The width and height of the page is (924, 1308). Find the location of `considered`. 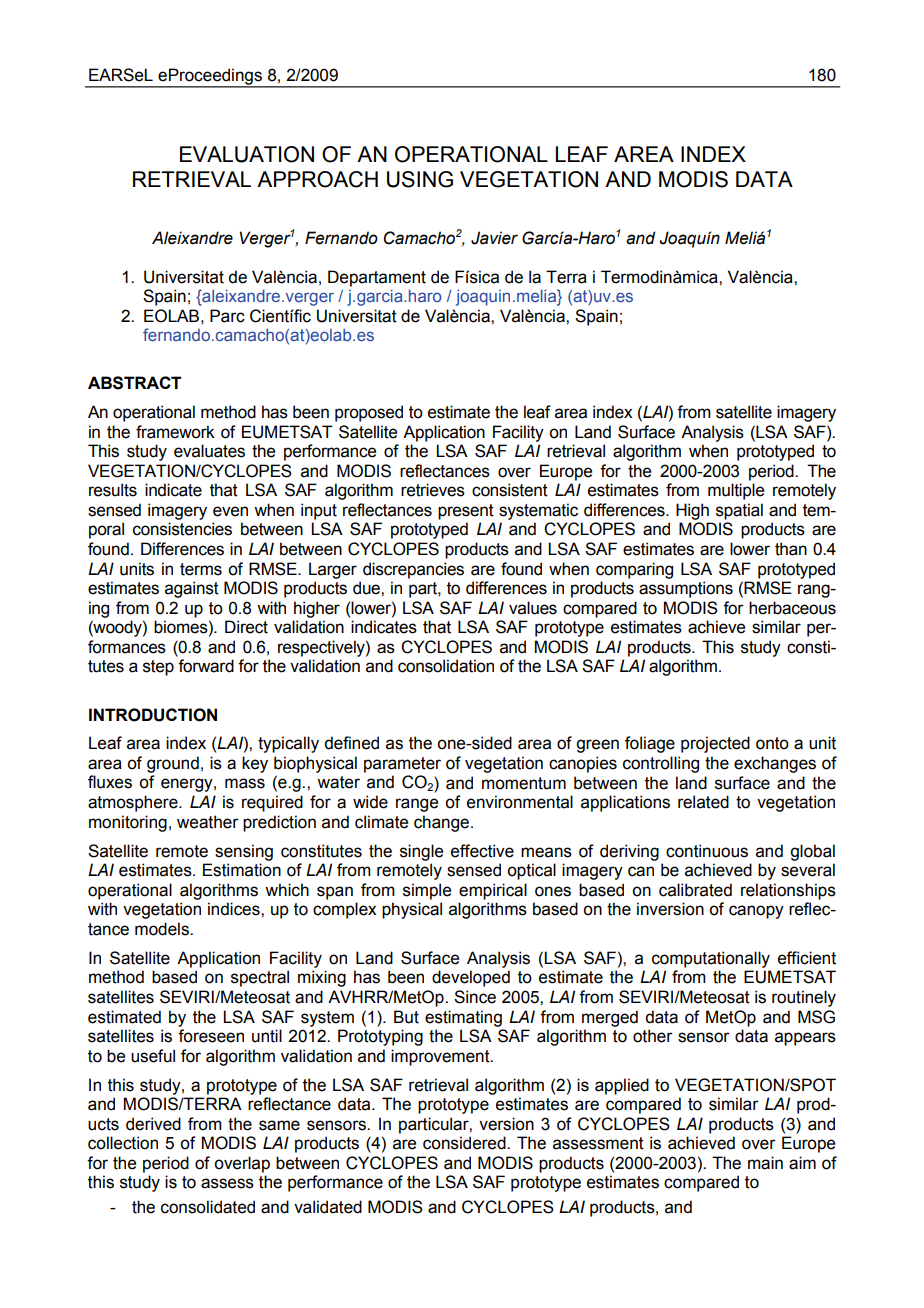

considered is located at coordinates (465, 1143).
